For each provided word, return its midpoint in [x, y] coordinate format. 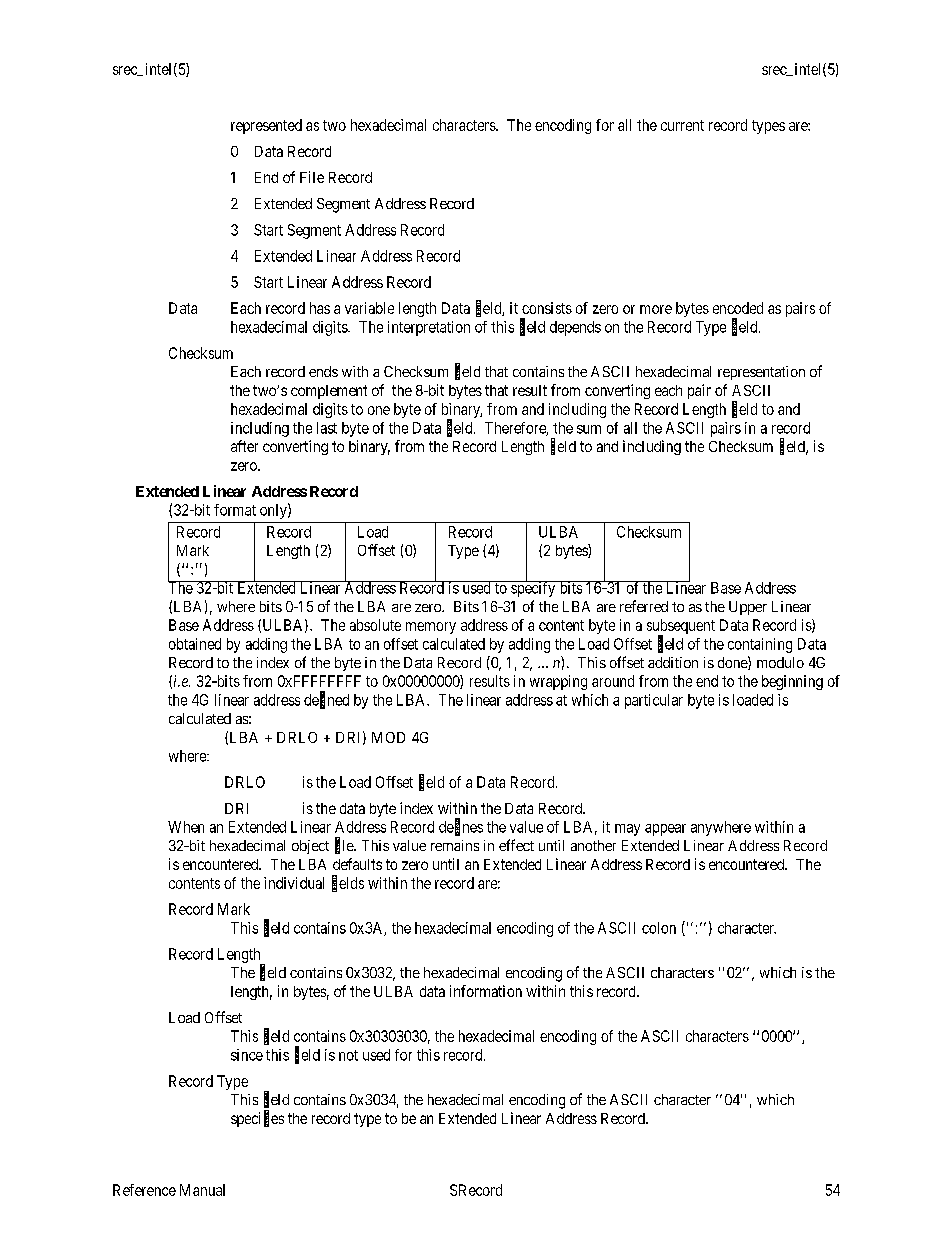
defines [461, 827]
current [682, 125]
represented [266, 126]
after [244, 446]
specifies [257, 1119]
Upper [748, 608]
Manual [202, 1190]
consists [547, 308]
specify [533, 588]
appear [665, 830]
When [186, 827]
